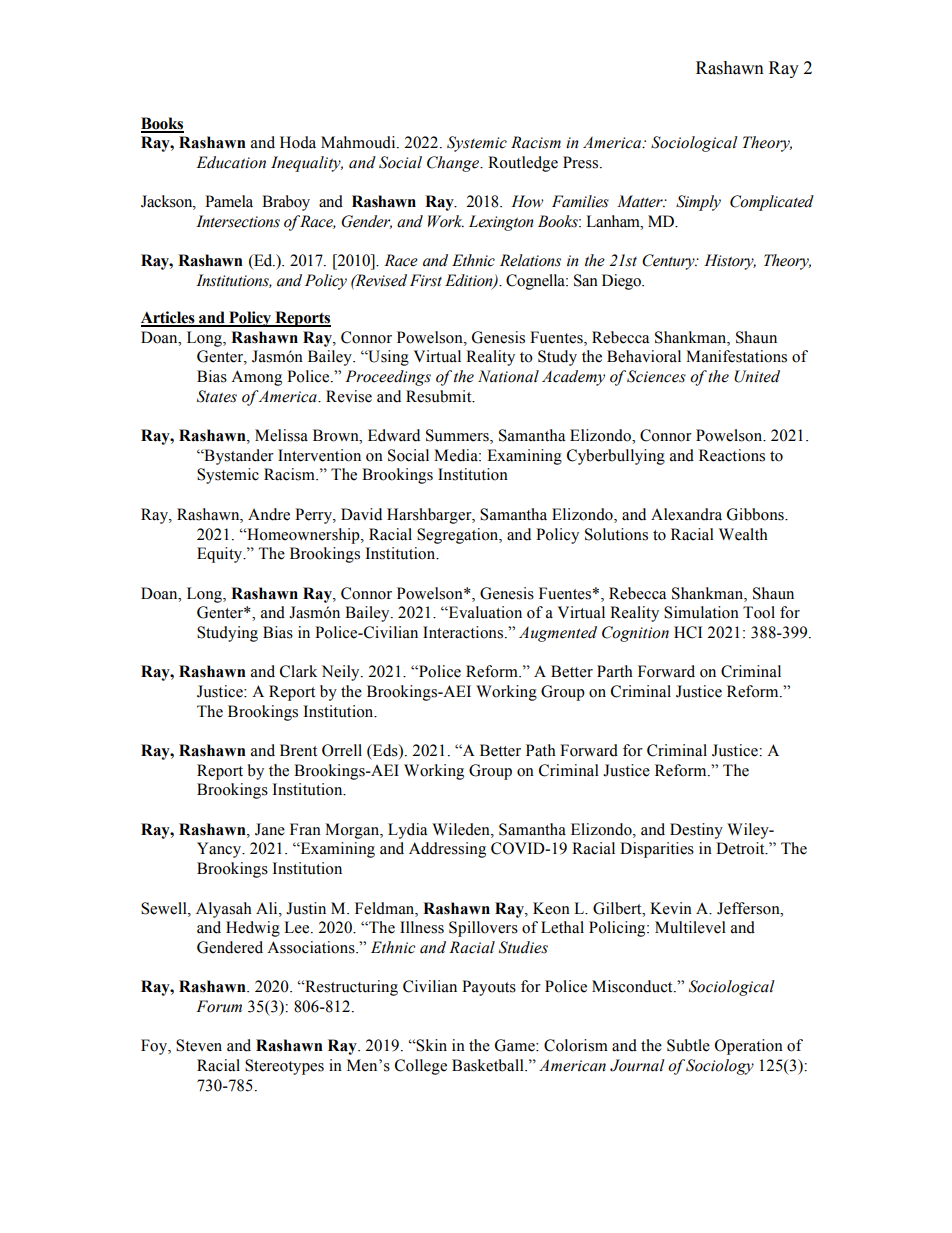 The width and height of the screenshot is (952, 1233). I want to click on Addressing, so click(447, 850).
